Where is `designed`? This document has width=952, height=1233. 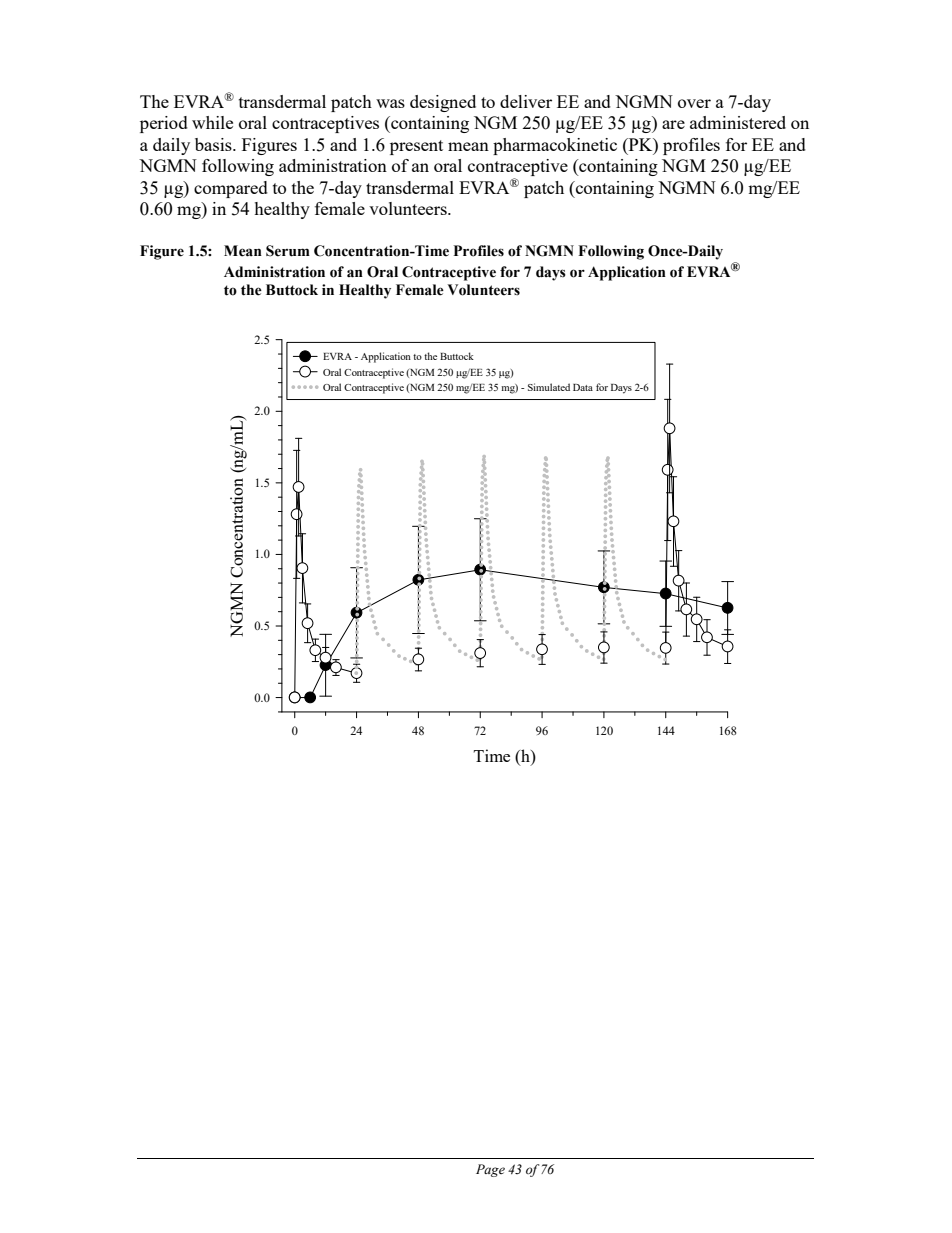
designed is located at coordinates (443, 103).
